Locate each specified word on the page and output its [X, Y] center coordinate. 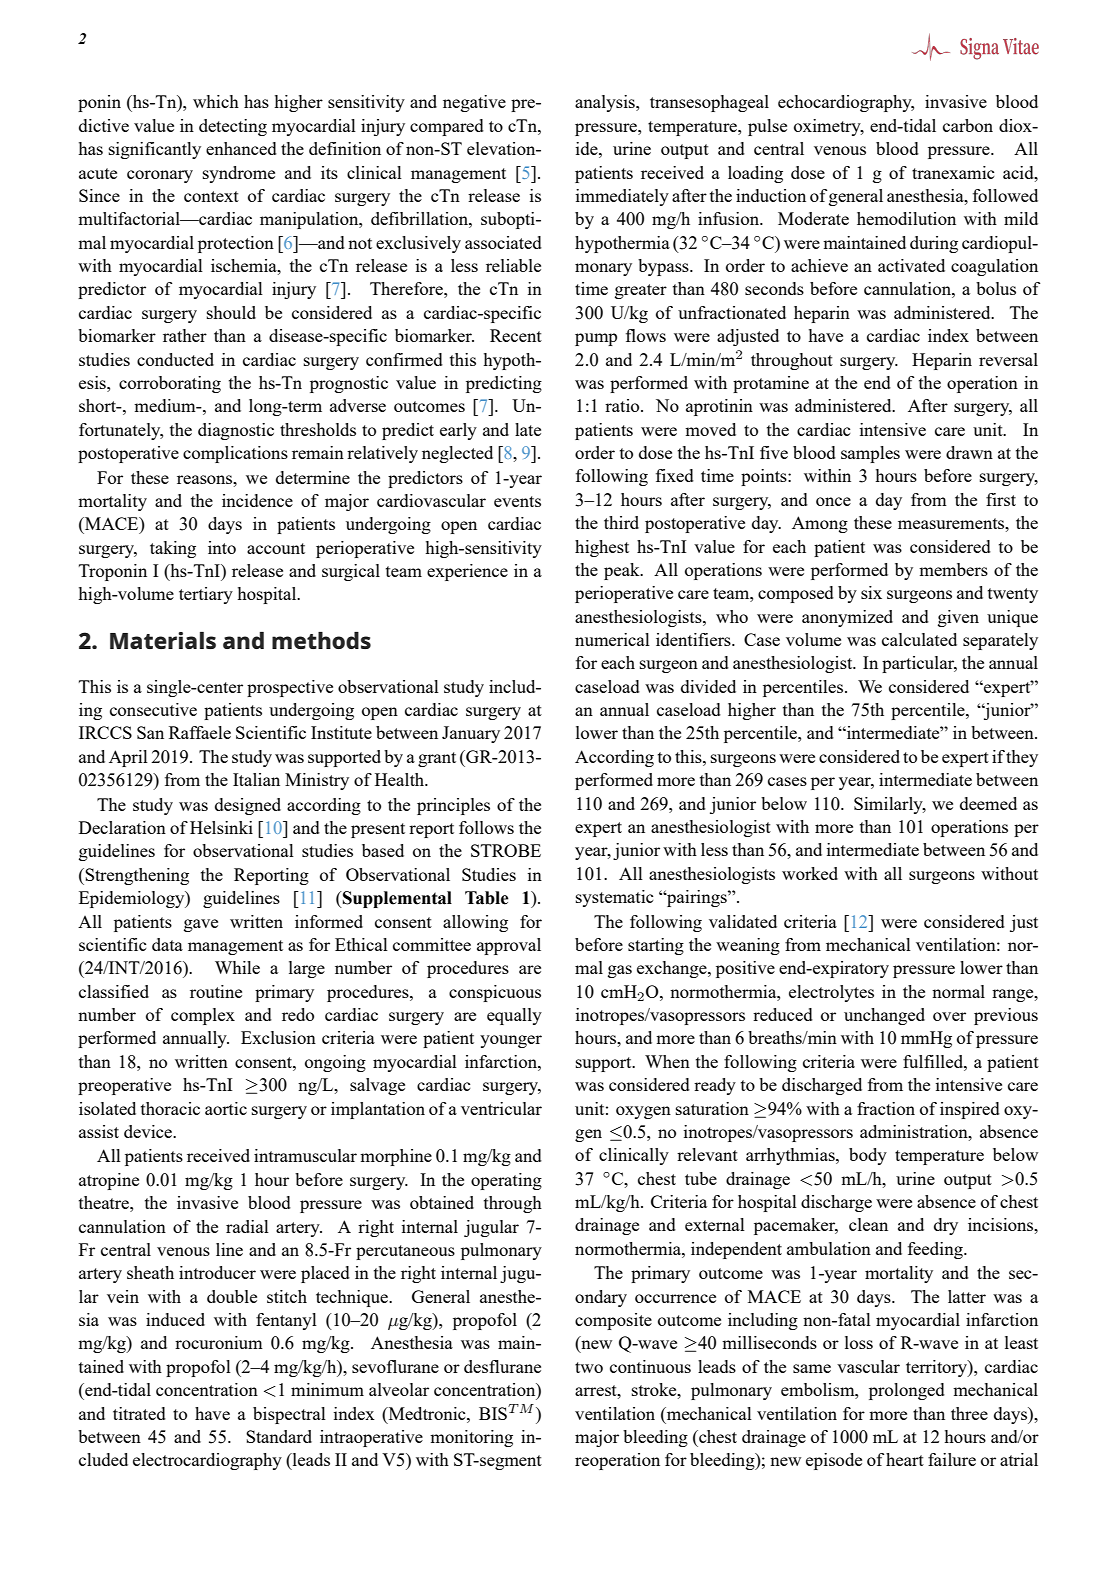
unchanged [884, 1016]
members [953, 569]
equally [514, 1016]
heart [905, 1459]
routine [216, 991]
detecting [233, 127]
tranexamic [953, 172]
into [222, 547]
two [589, 1367]
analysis [606, 103]
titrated [139, 1413]
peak [623, 571]
